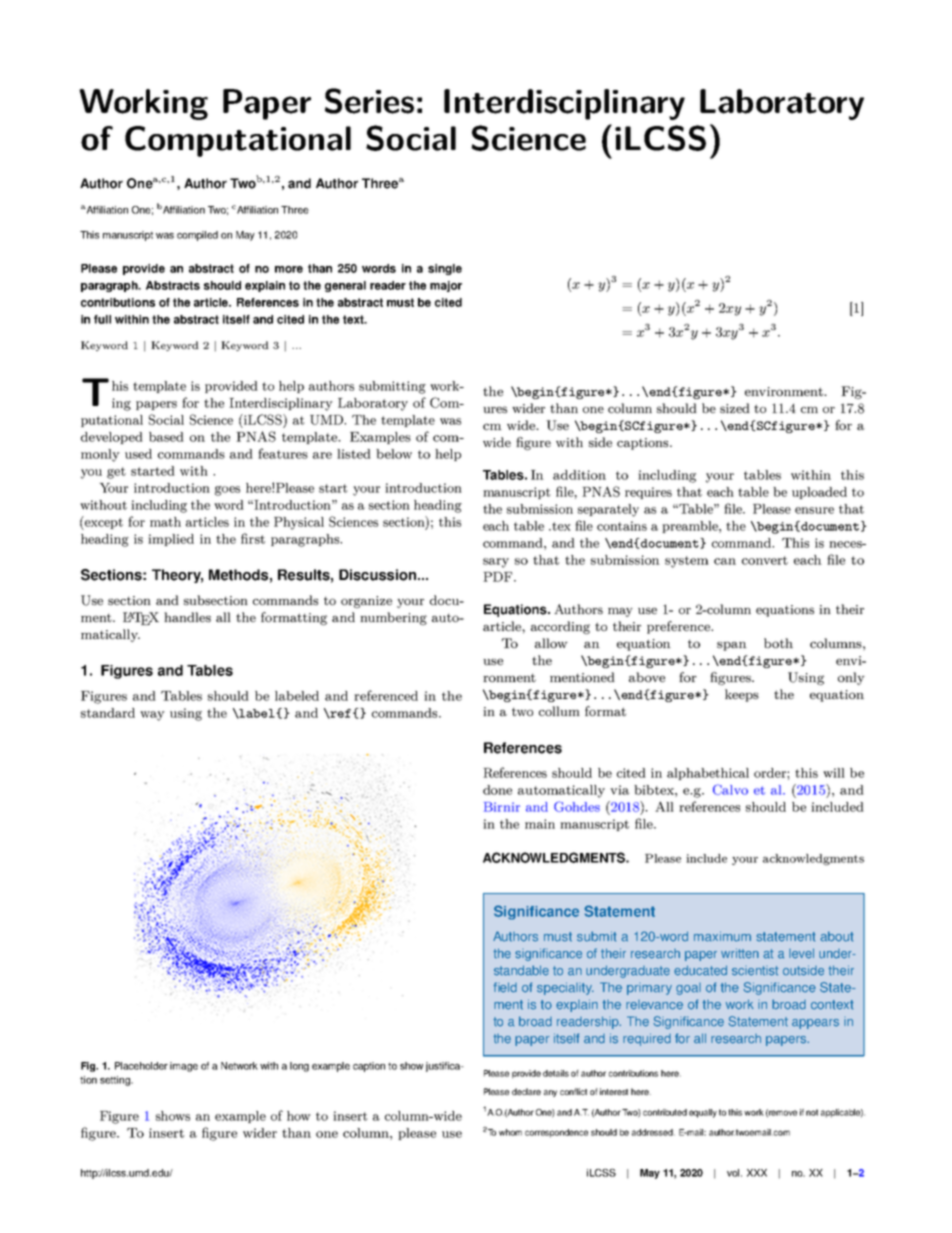 This screenshot has height=1233, width=952. I want to click on XXX, so click(757, 1173).
